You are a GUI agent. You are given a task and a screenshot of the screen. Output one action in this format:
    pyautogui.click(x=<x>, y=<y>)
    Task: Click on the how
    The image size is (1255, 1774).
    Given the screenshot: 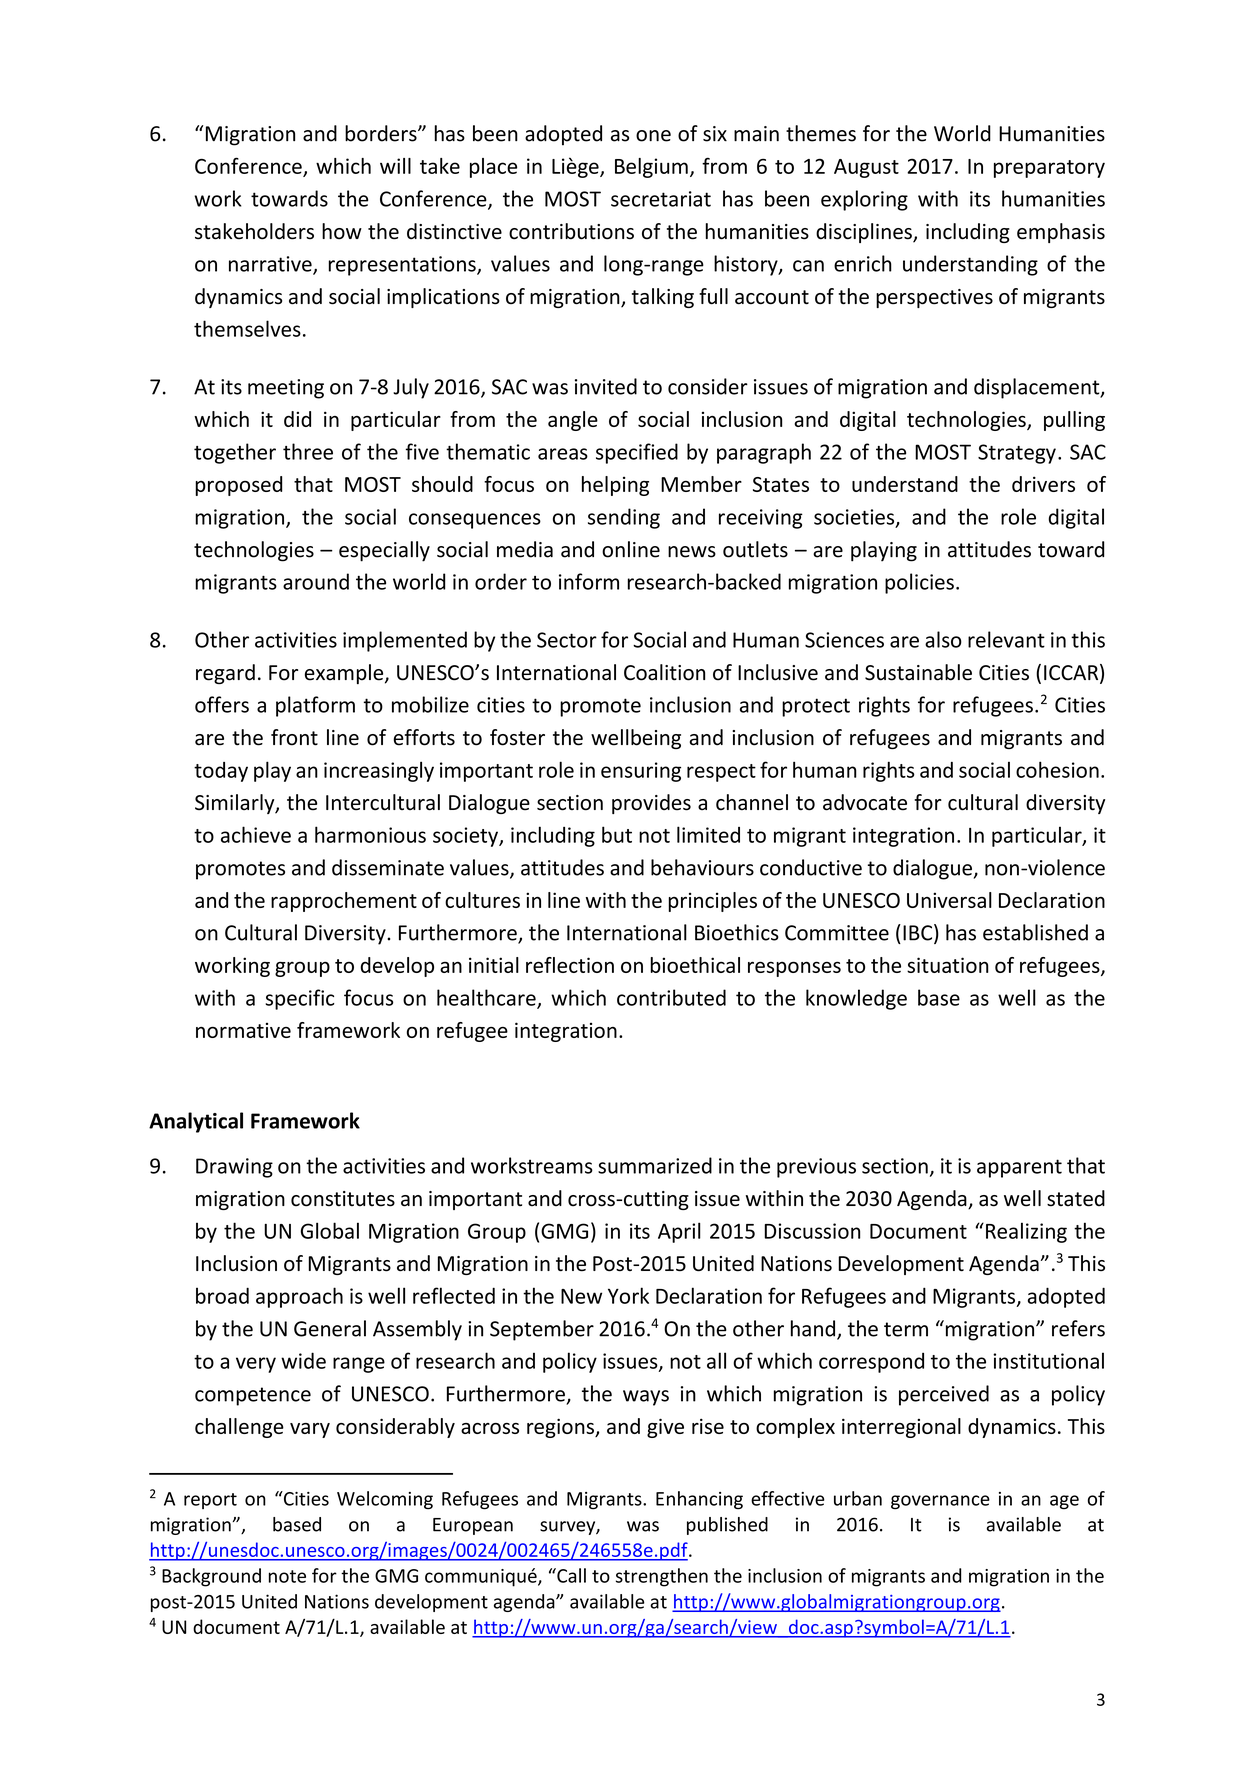 What is the action you would take?
    pyautogui.click(x=342, y=231)
